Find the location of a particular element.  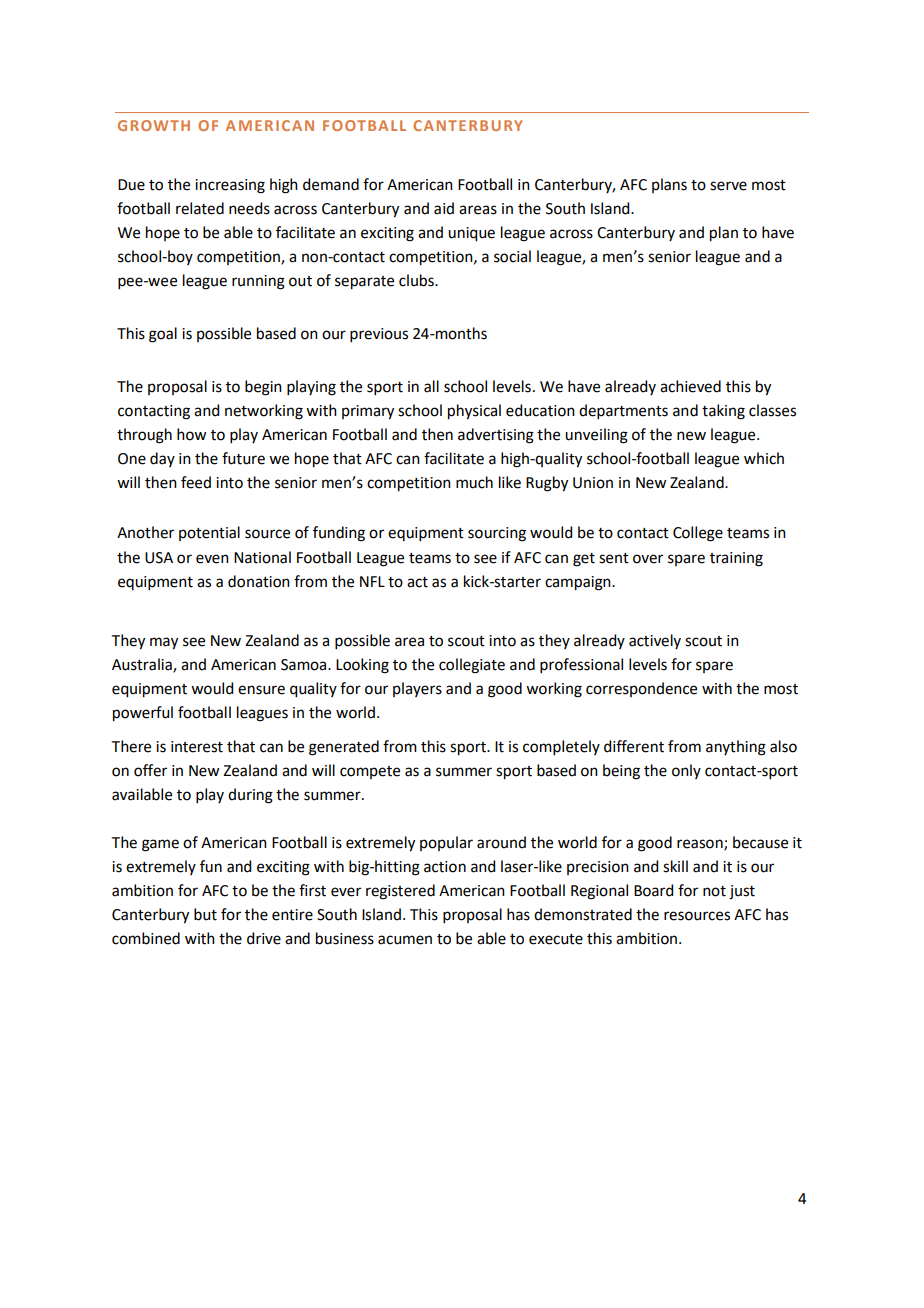

which is located at coordinates (764, 458).
